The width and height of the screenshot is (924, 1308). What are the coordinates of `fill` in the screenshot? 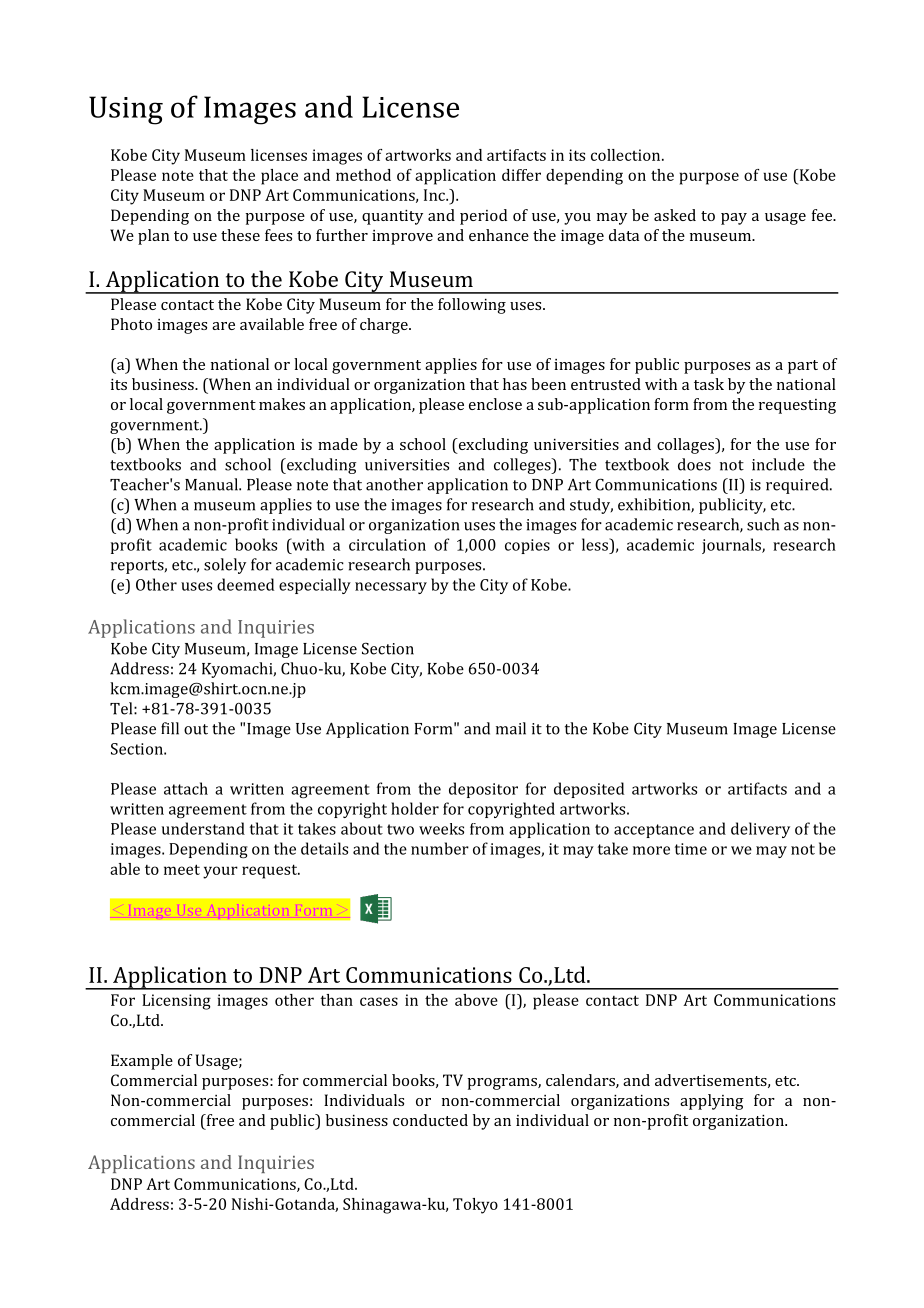 It's located at (170, 728).
